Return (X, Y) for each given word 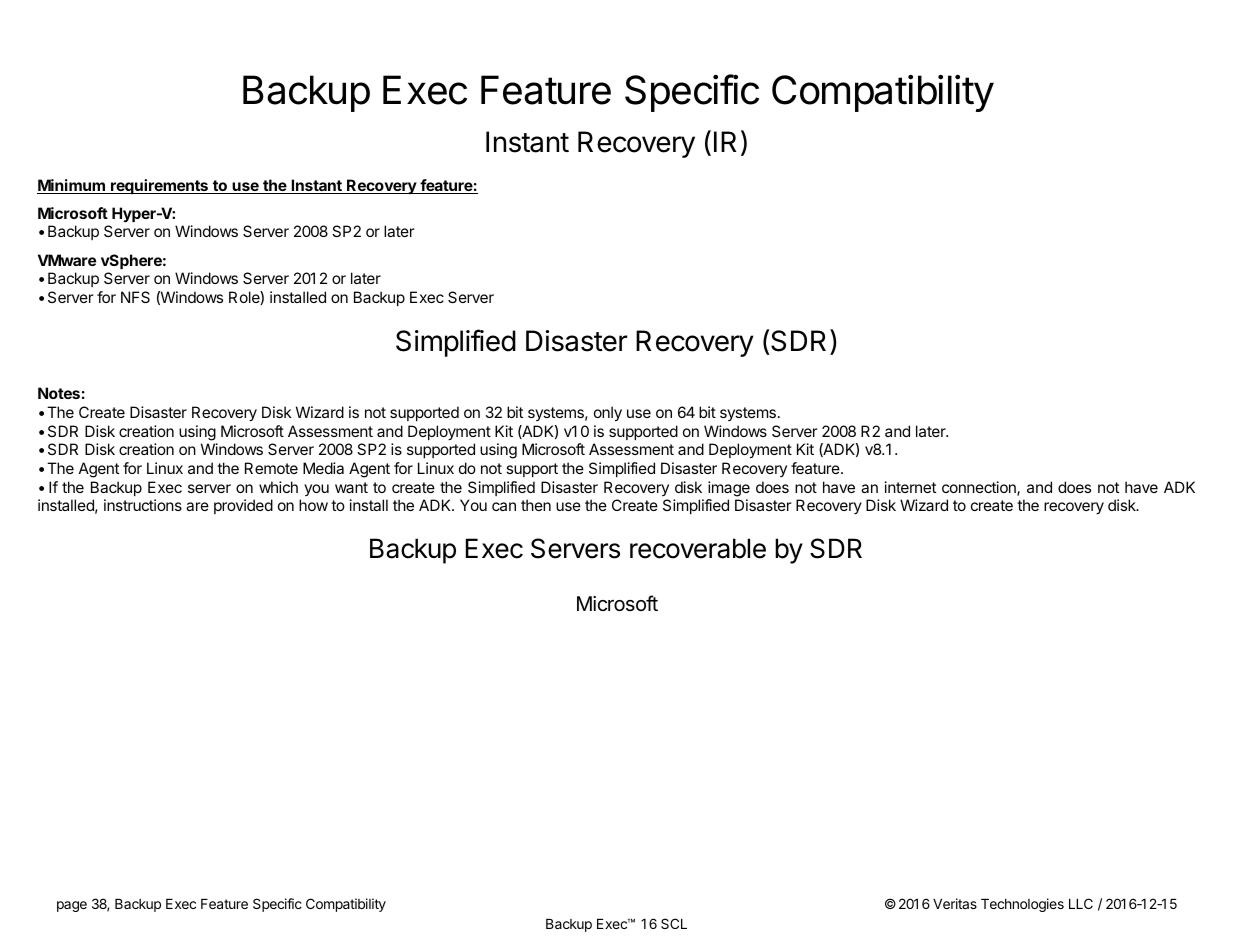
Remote (271, 468)
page (72, 906)
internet (910, 487)
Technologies (1022, 905)
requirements (160, 186)
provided (243, 506)
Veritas (955, 903)
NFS (135, 297)
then (536, 505)
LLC (1081, 903)
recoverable (698, 548)
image (729, 489)
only (608, 414)
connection (980, 488)
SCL (674, 923)
